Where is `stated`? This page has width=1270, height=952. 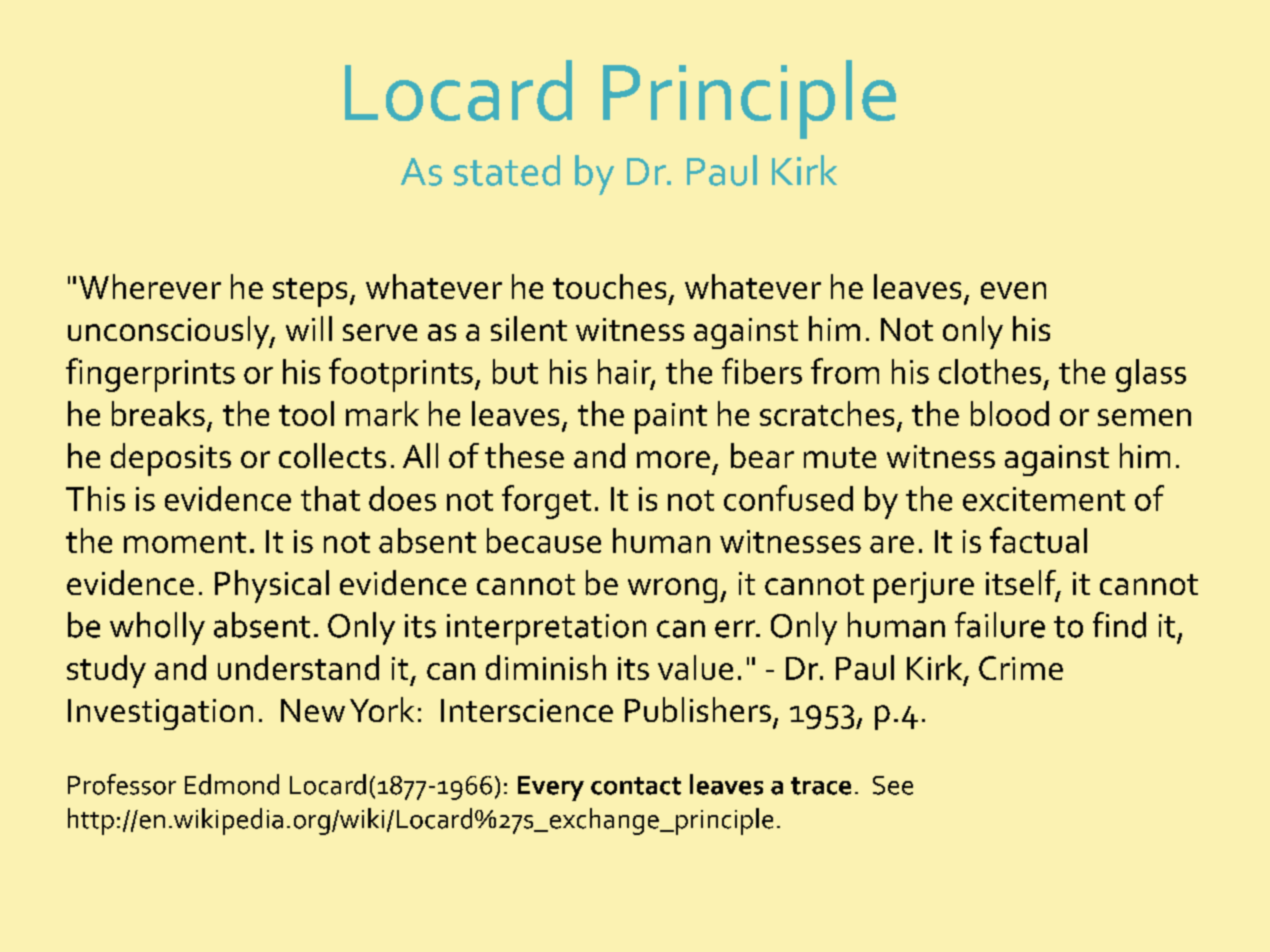 stated is located at coordinates (507, 170).
